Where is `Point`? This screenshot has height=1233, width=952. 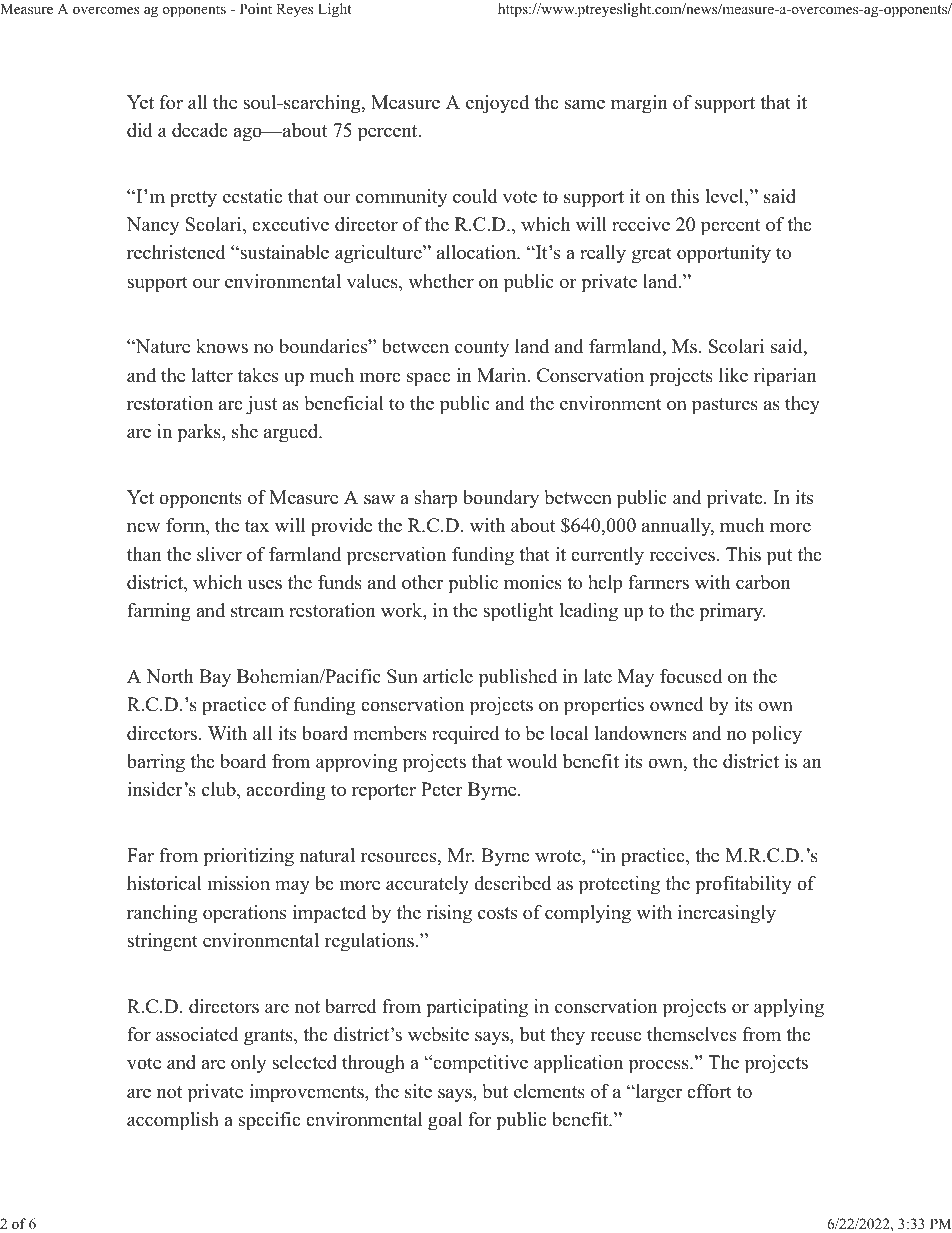 Point is located at coordinates (256, 9).
